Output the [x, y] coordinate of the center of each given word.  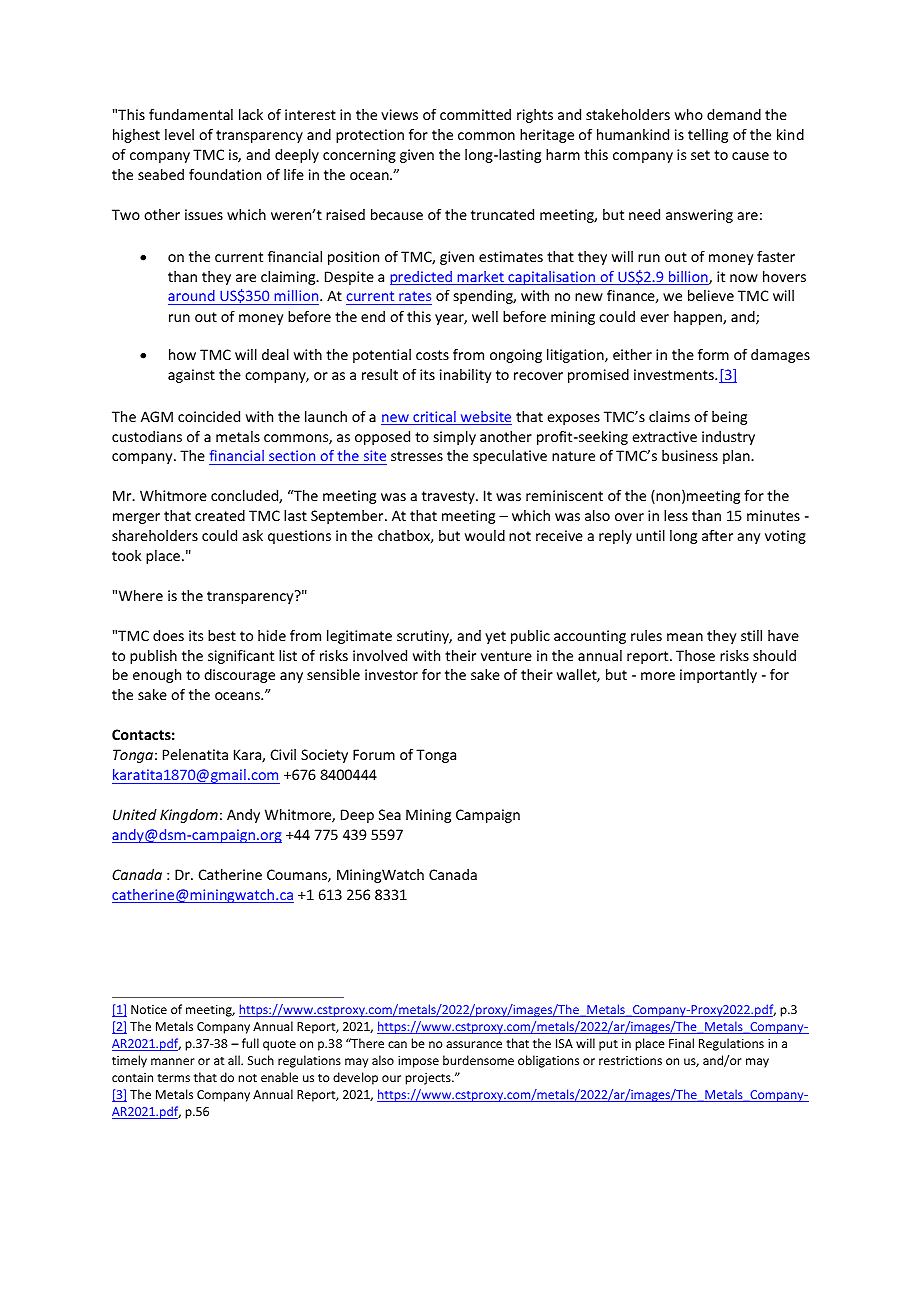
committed [475, 114]
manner [173, 1061]
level [179, 134]
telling [708, 136]
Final [681, 1043]
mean [685, 637]
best [222, 635]
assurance [474, 1044]
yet [495, 637]
